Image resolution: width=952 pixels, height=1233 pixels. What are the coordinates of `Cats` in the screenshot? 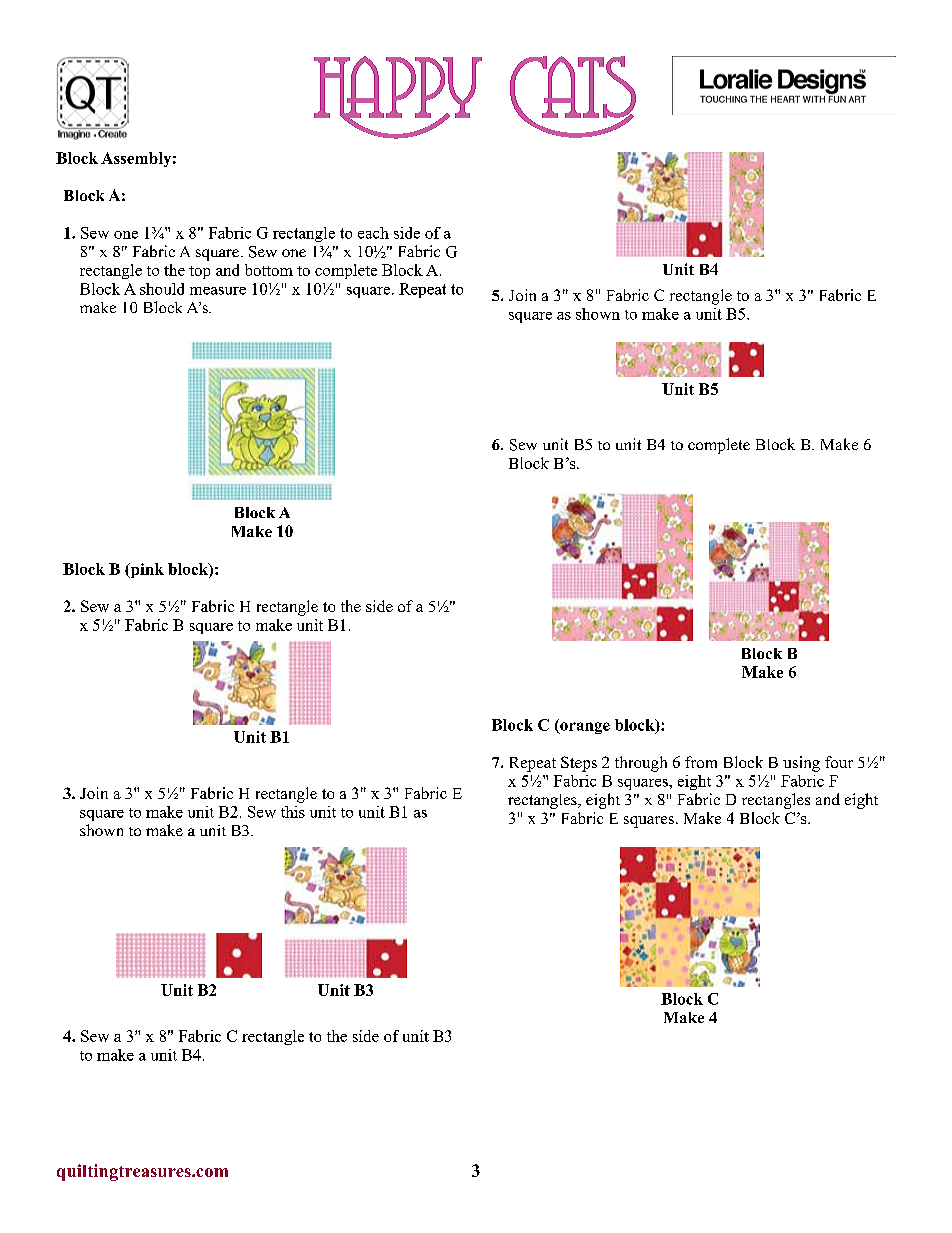 It's located at (573, 97).
